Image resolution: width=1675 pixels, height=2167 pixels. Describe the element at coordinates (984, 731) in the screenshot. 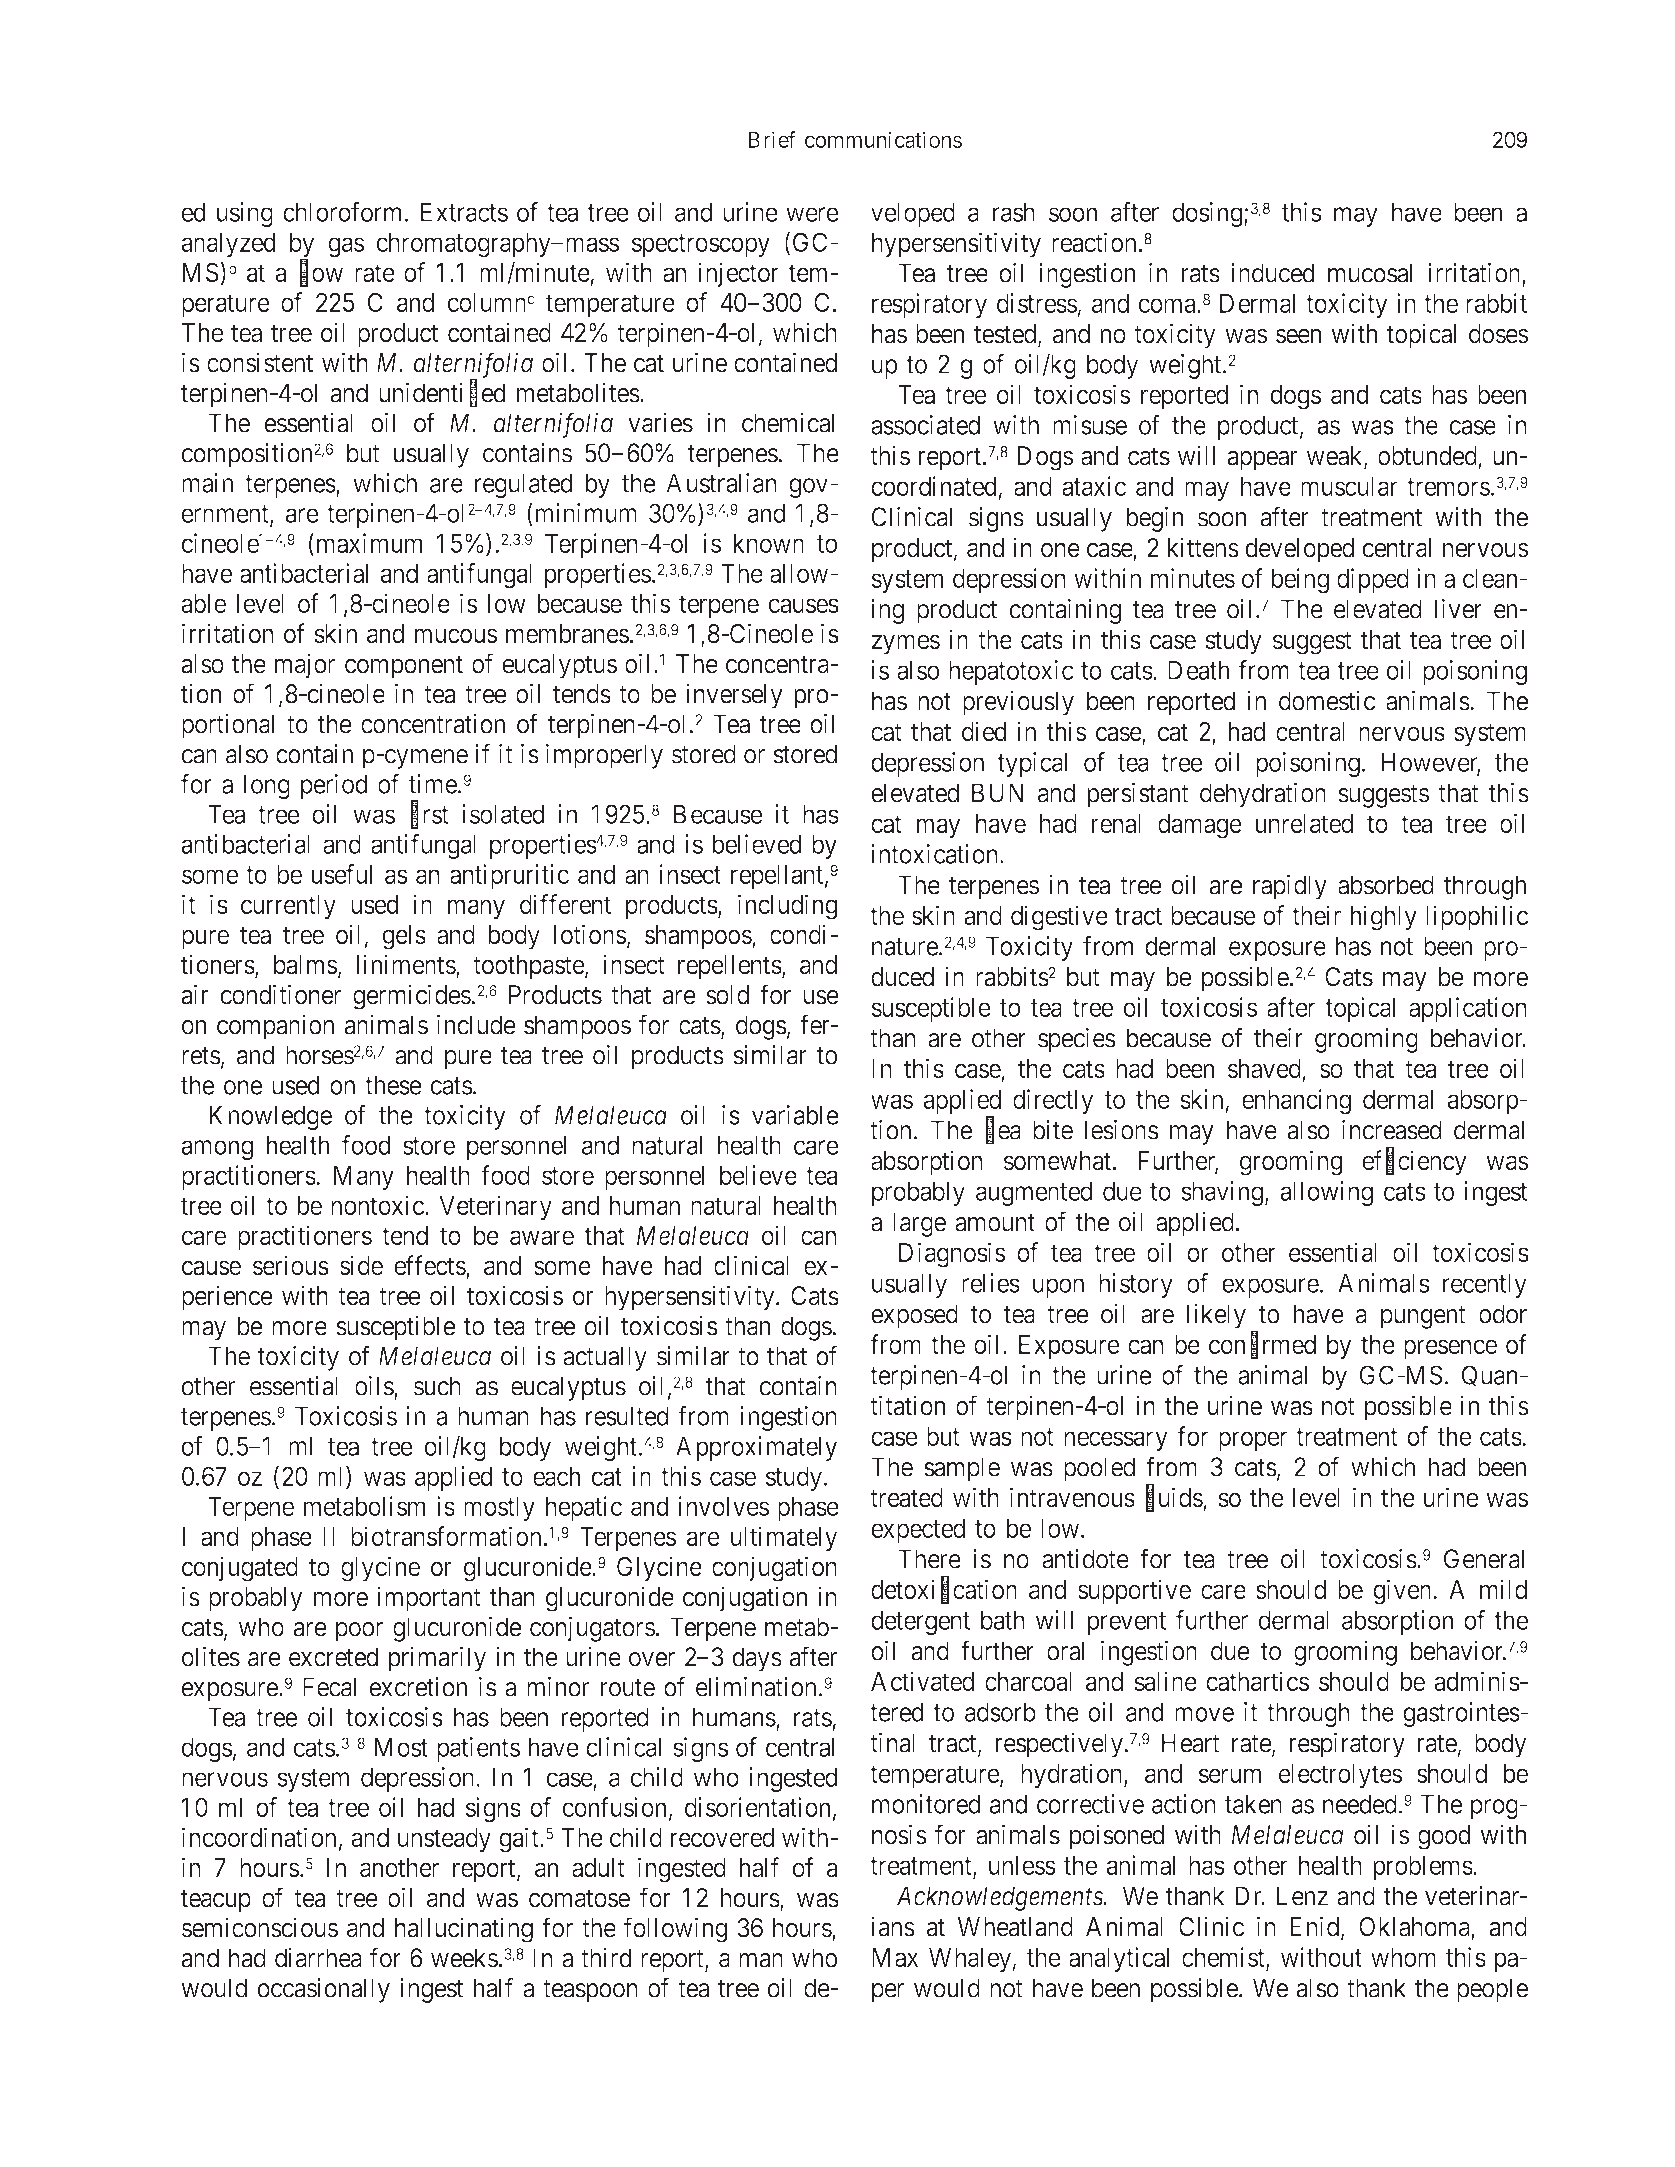

I see `died` at that location.
